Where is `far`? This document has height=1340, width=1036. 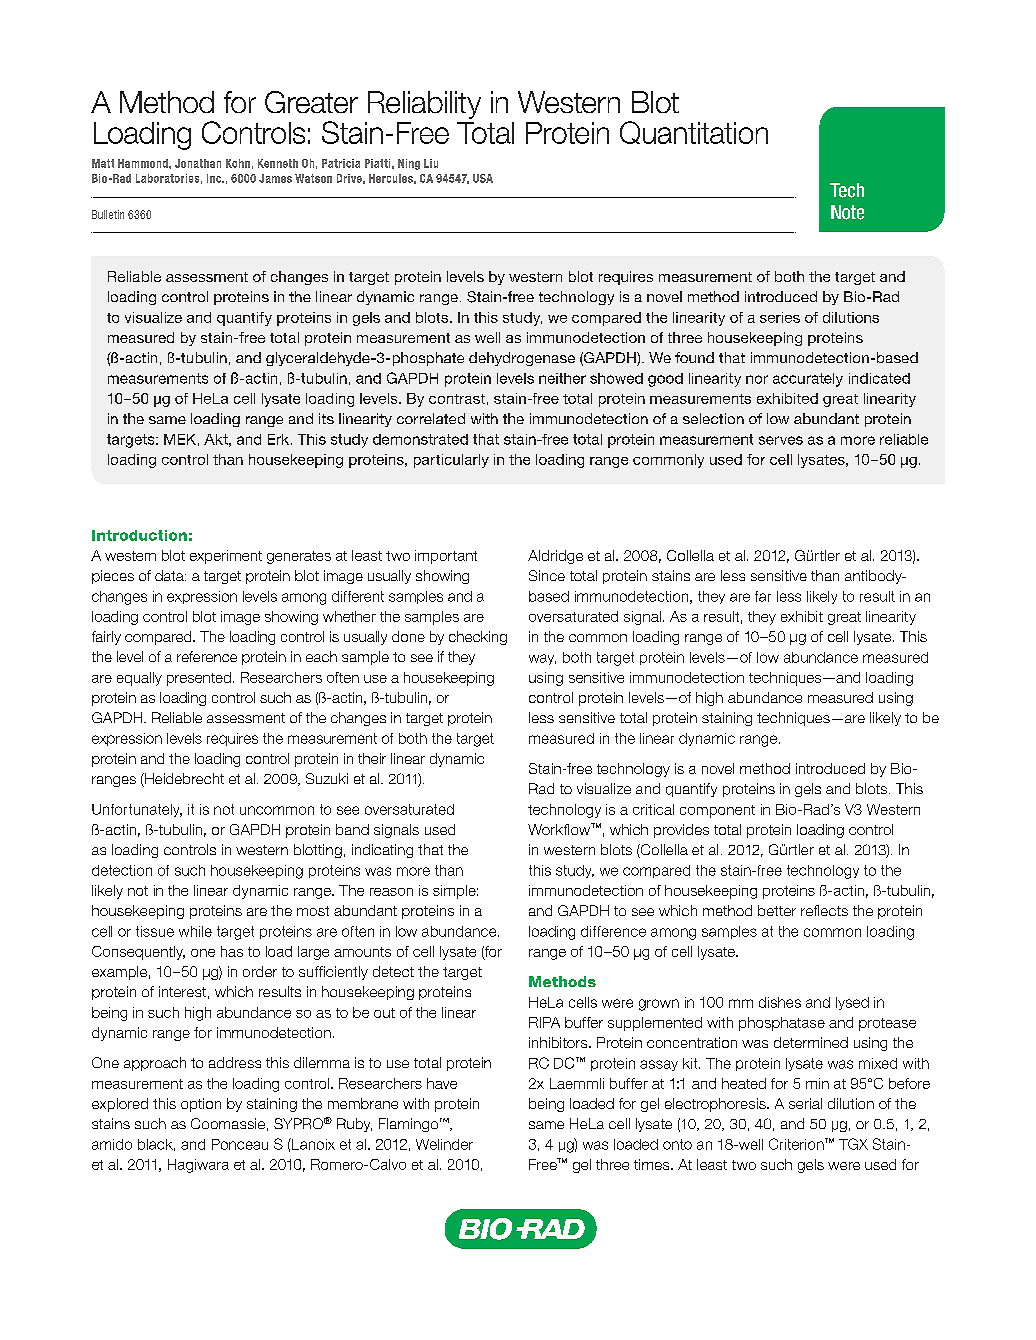 far is located at coordinates (763, 596).
